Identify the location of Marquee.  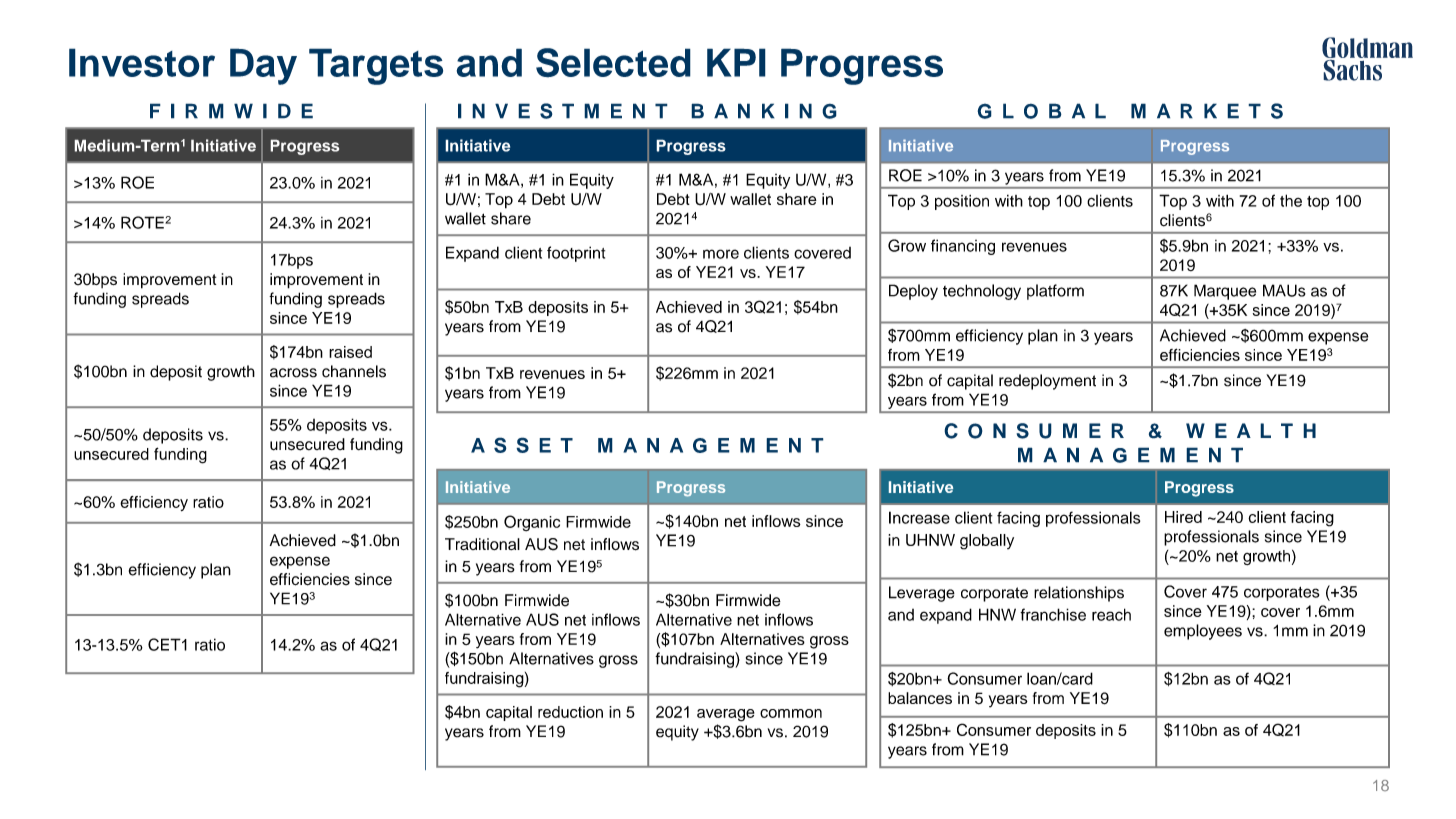
(1225, 292).
